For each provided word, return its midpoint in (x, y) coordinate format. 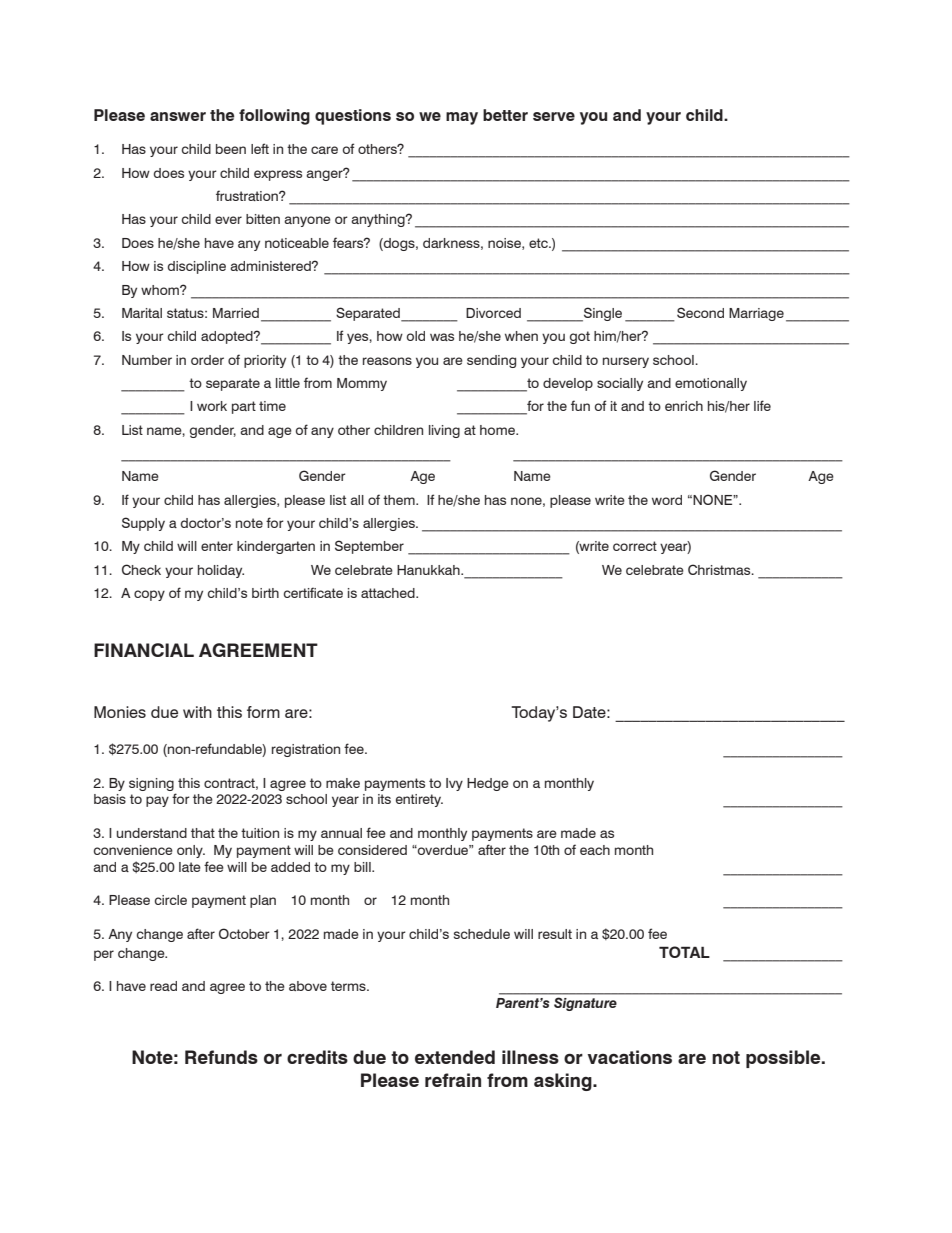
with (197, 712)
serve (554, 116)
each (595, 850)
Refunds (221, 1057)
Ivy (454, 784)
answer (178, 116)
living (444, 431)
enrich (684, 406)
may (462, 118)
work (212, 406)
